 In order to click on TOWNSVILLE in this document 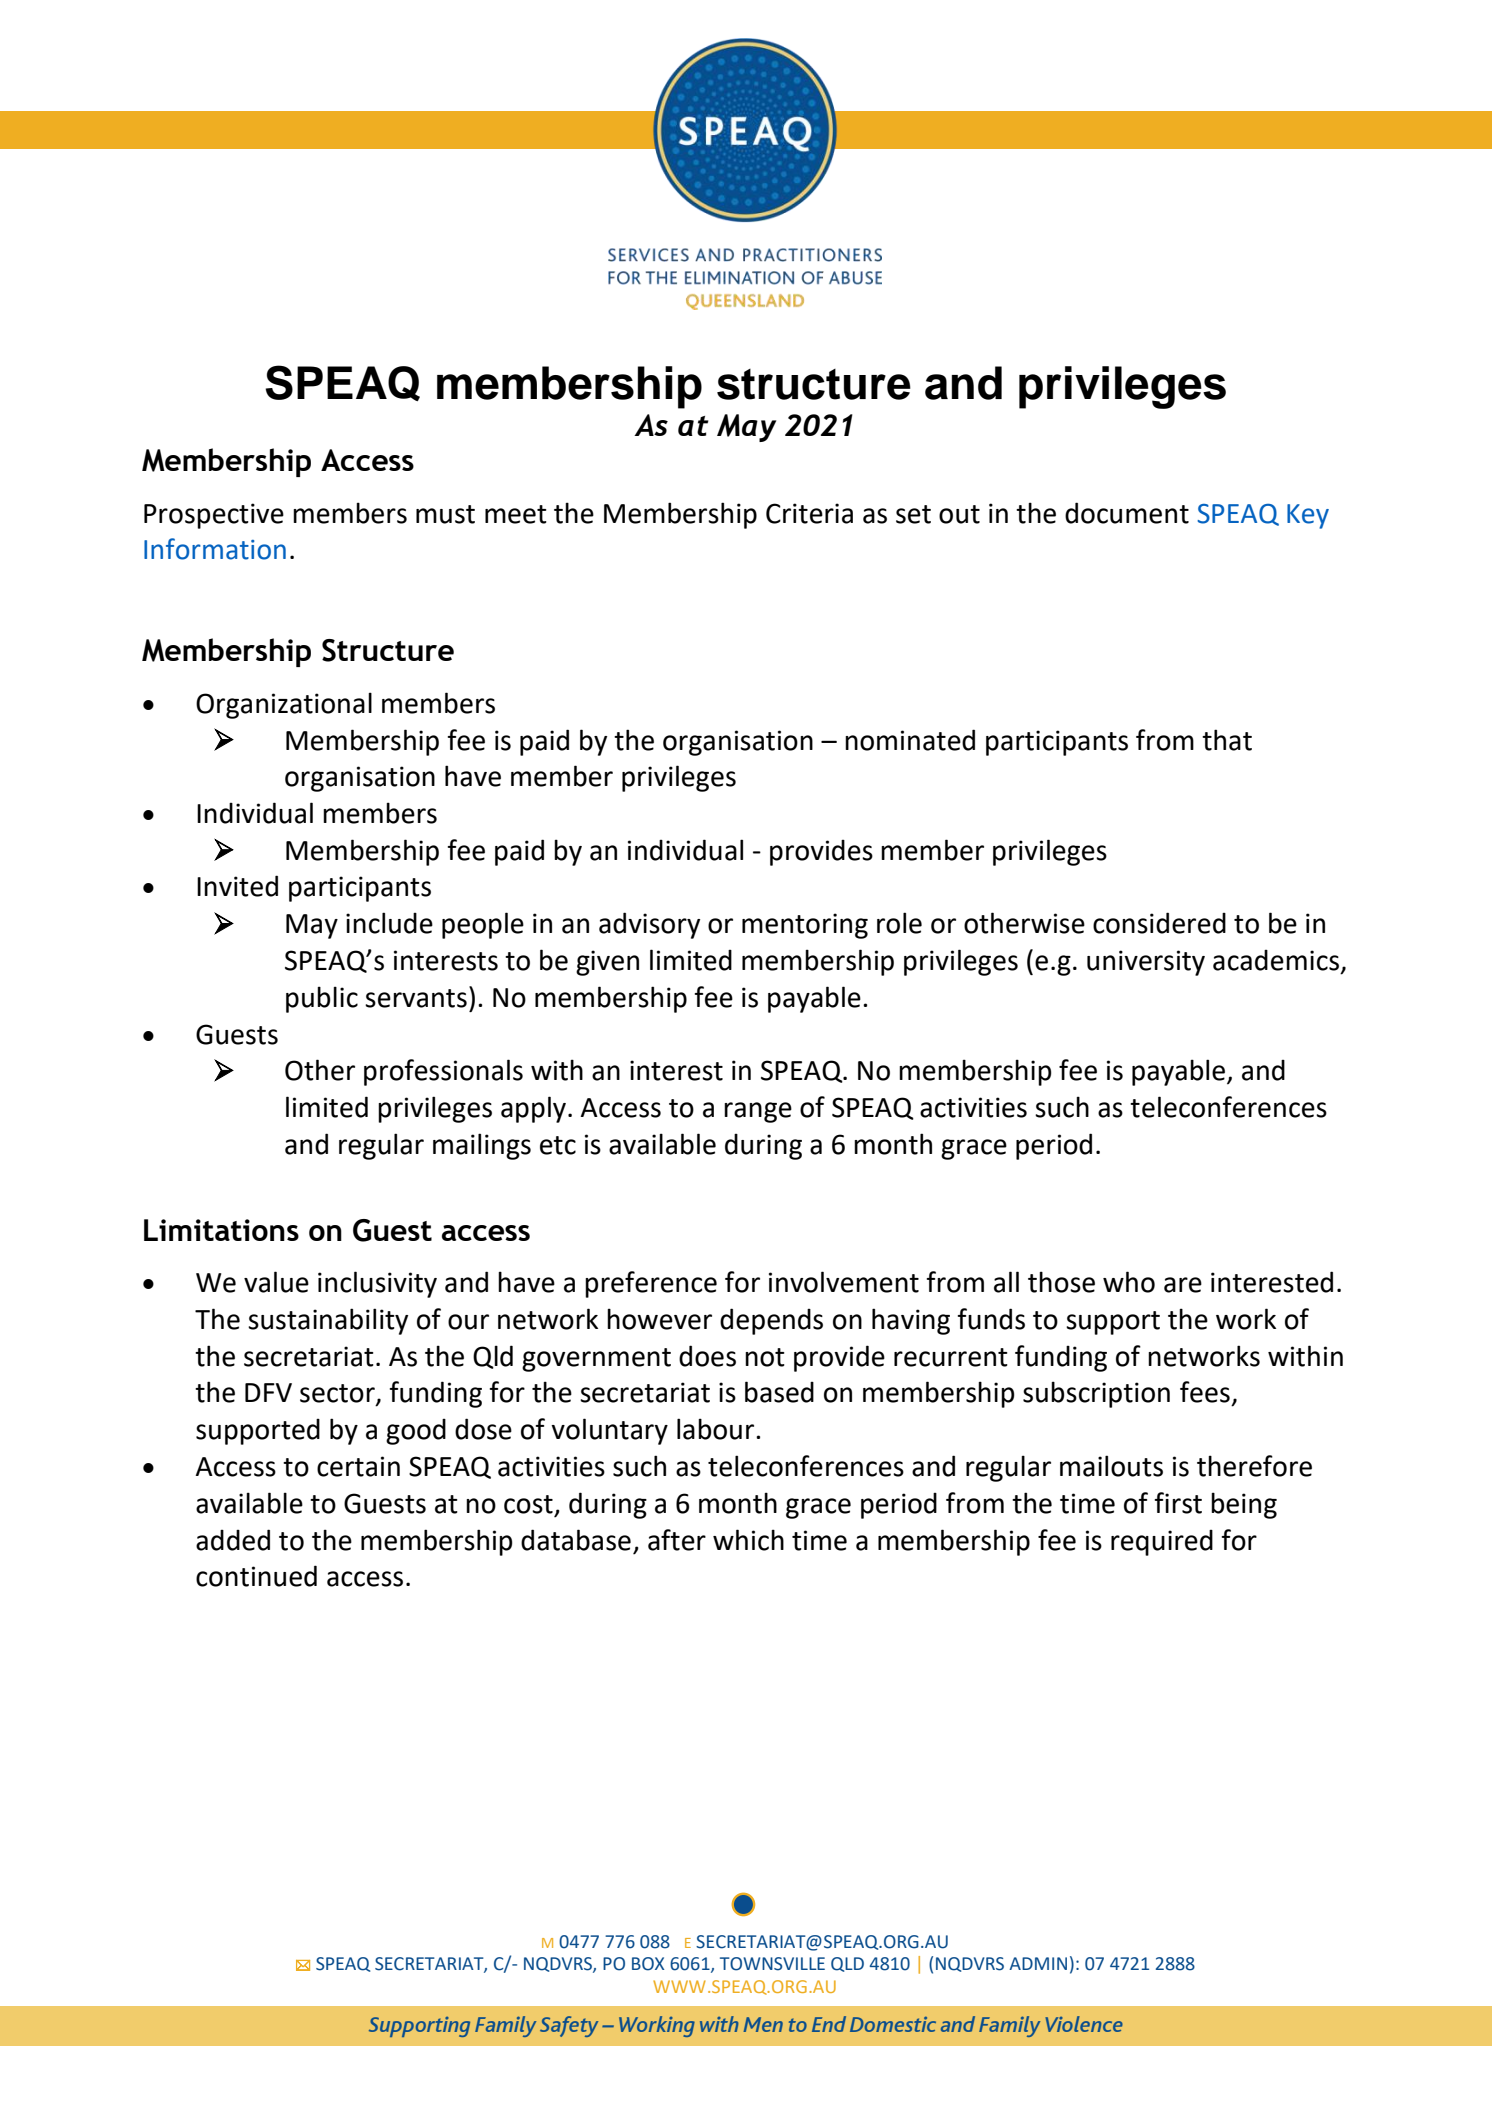, I will do `click(772, 1964)`.
